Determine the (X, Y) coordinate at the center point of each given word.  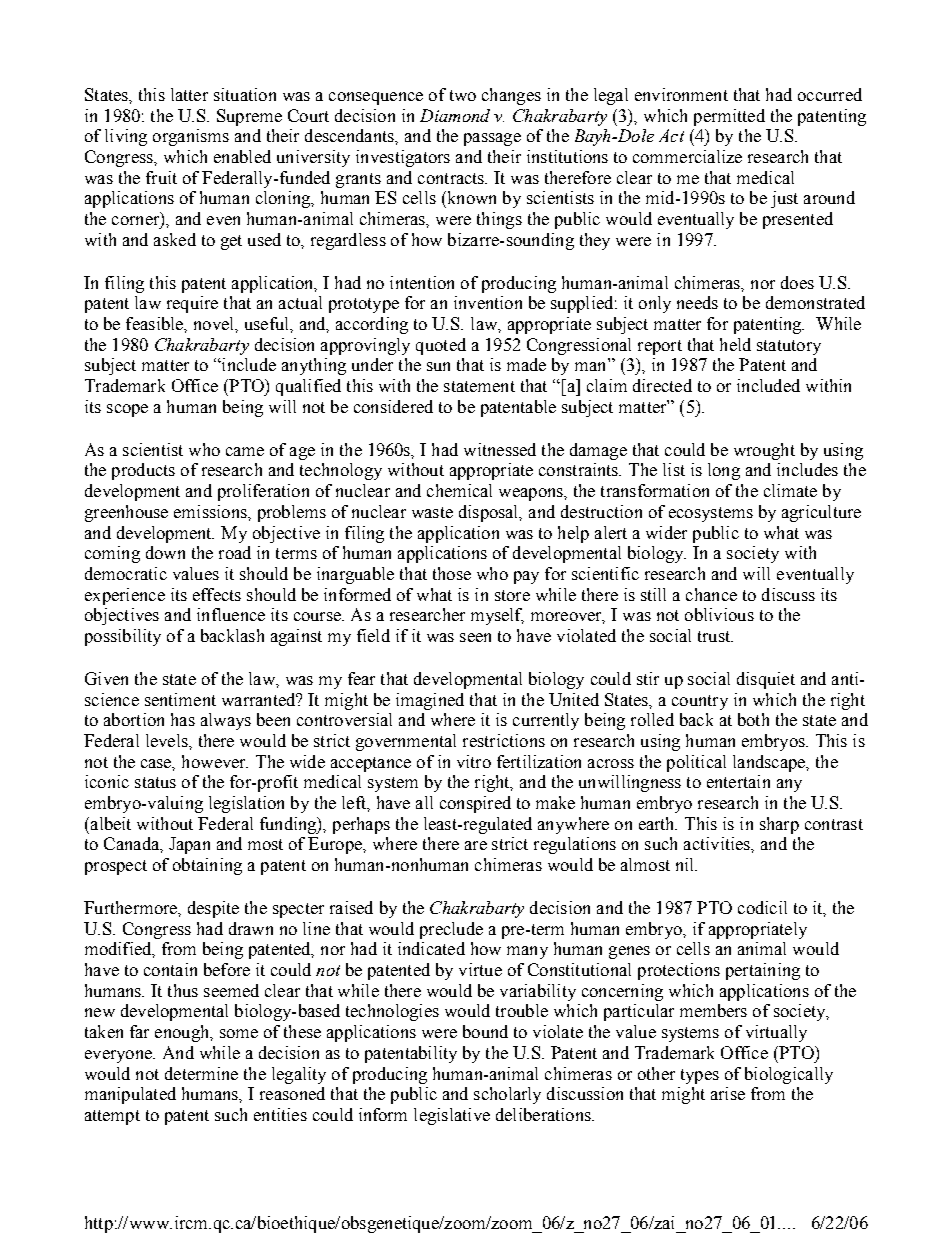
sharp (779, 825)
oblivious (719, 614)
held (735, 344)
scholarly (507, 1095)
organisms (191, 137)
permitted (729, 117)
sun (438, 366)
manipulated (130, 1095)
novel (215, 323)
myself (497, 616)
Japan (189, 845)
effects (217, 594)
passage (492, 139)
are (476, 845)
